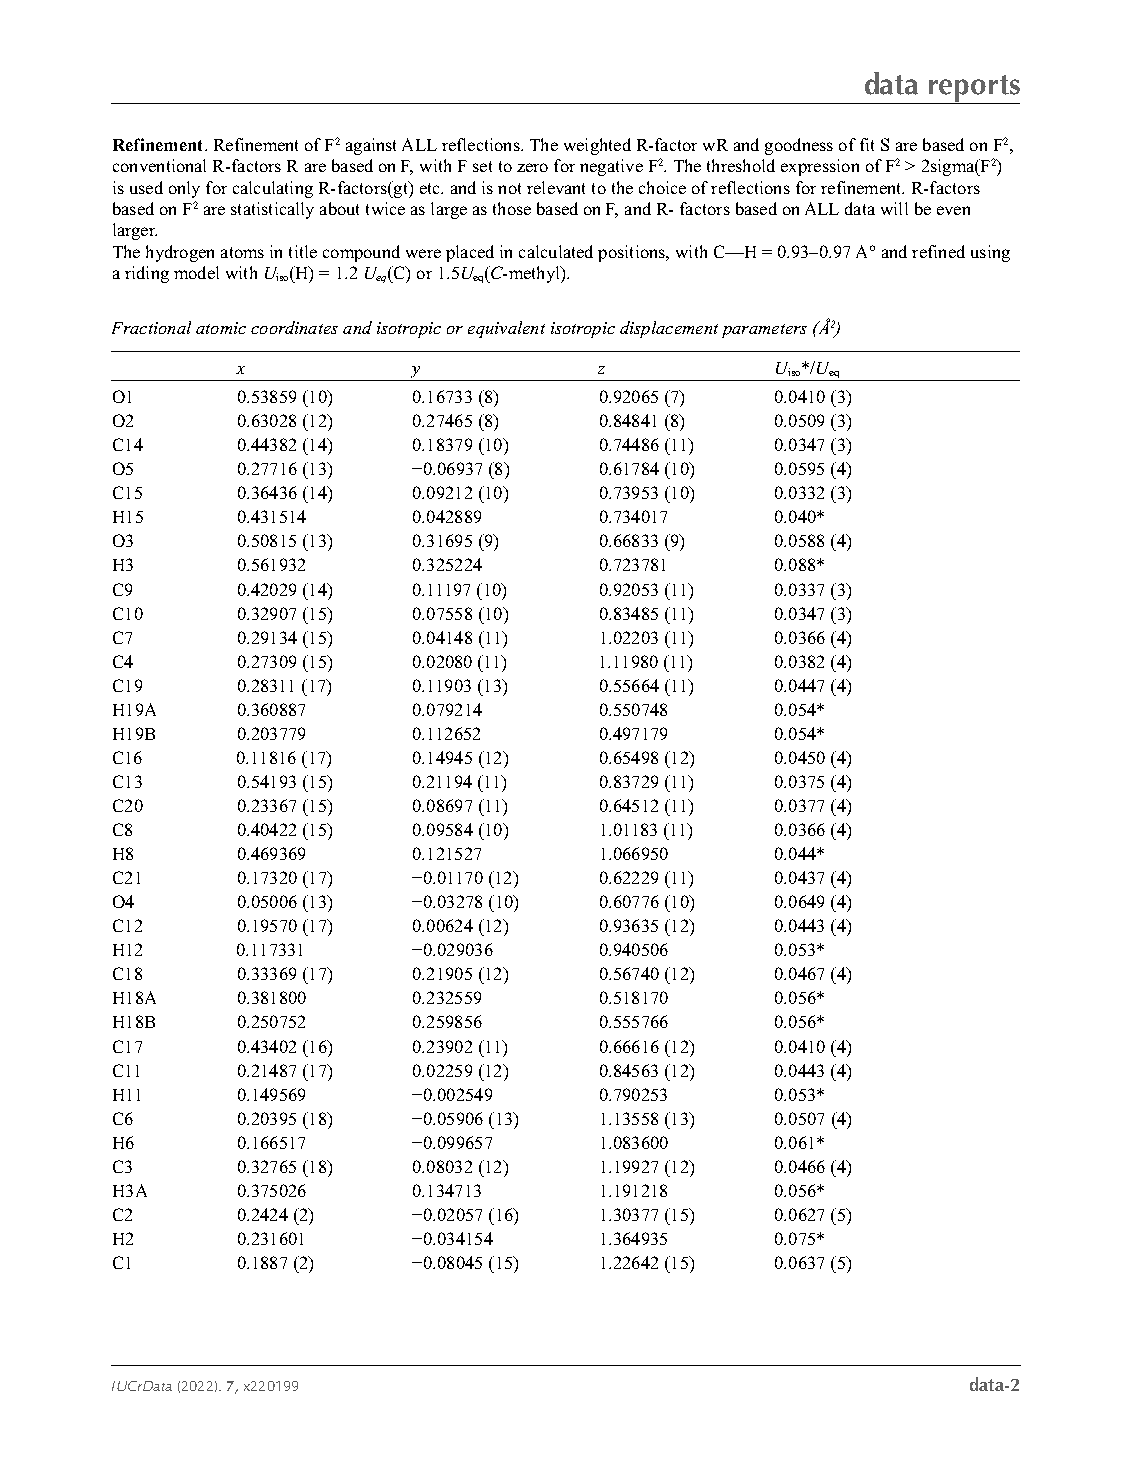  I want to click on atomic, so click(221, 328).
